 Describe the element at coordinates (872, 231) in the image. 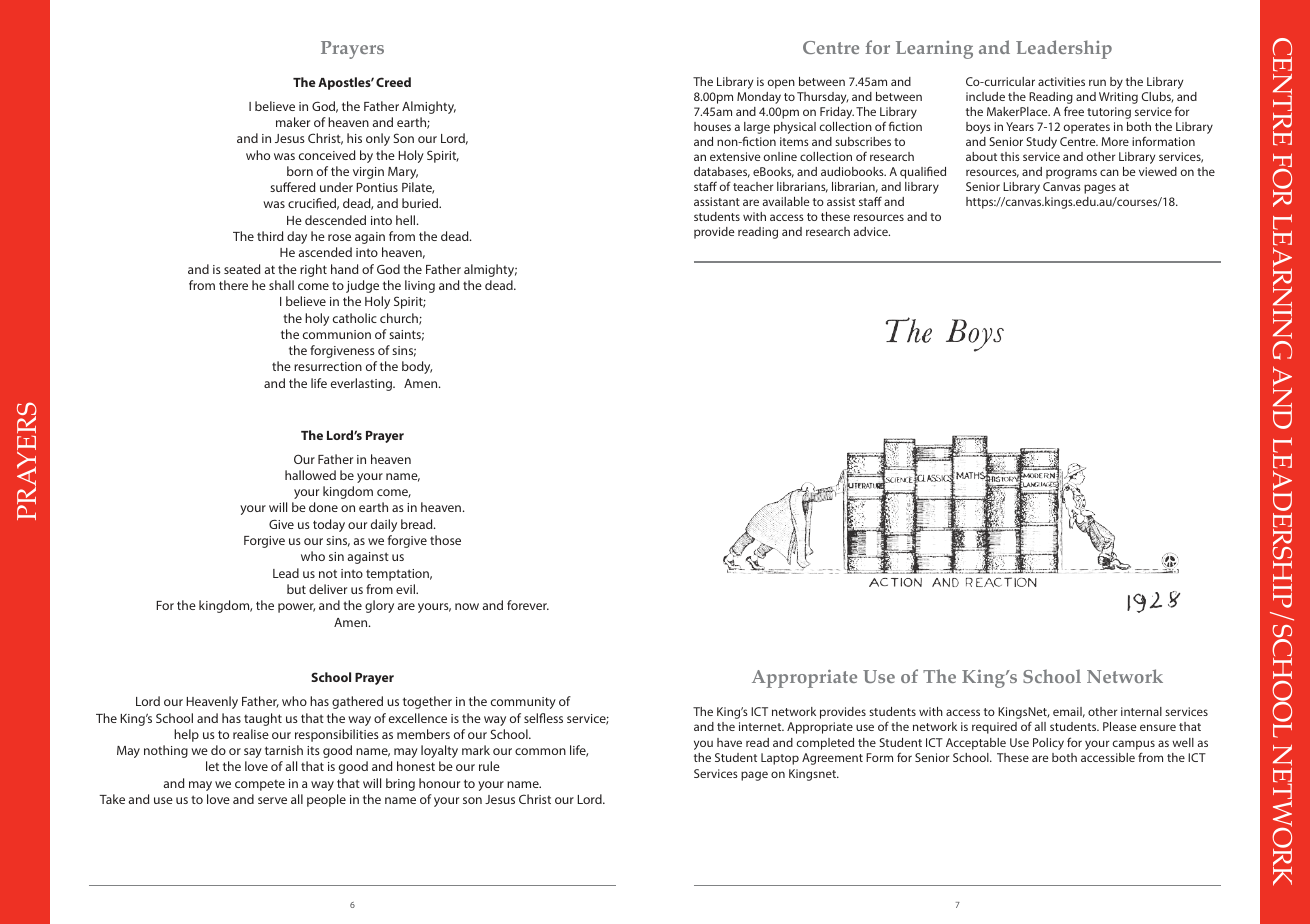

I see `advice` at that location.
